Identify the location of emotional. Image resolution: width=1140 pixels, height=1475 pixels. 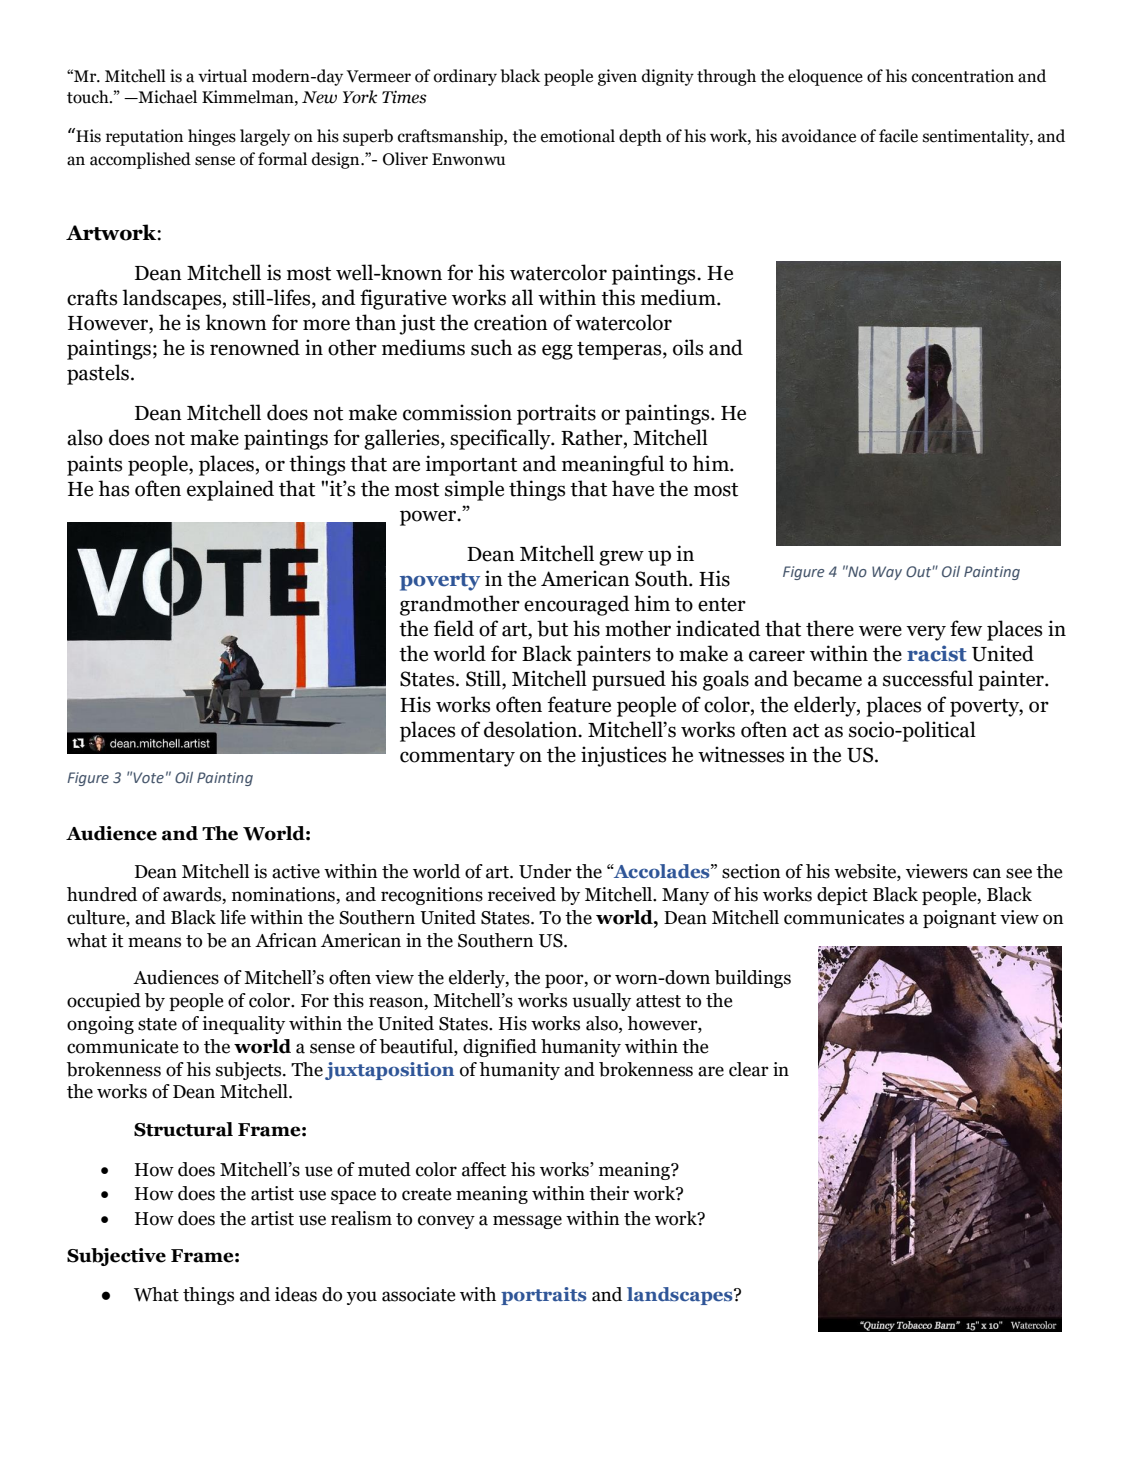
(578, 136).
